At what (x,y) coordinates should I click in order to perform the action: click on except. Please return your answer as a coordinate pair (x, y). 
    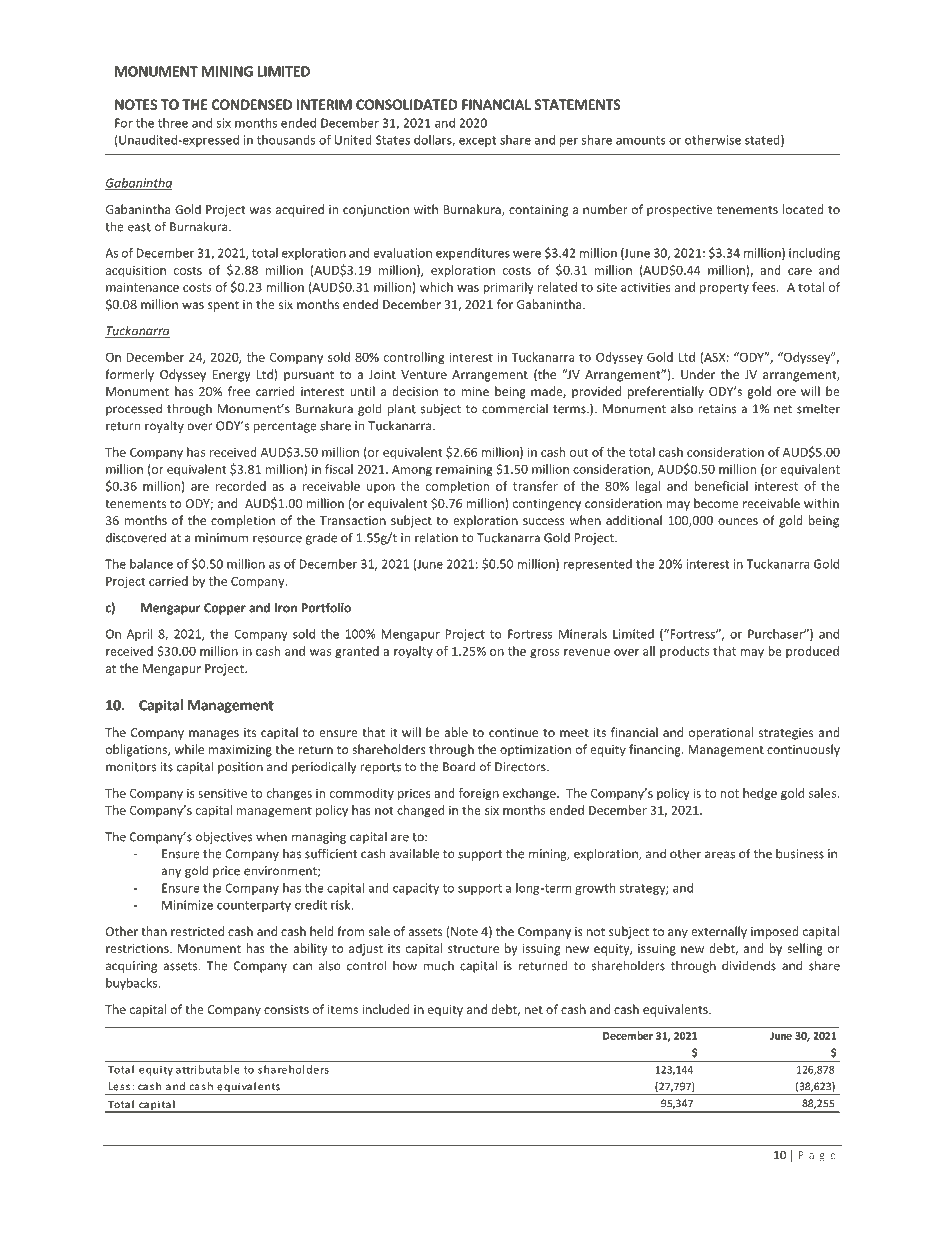
    Looking at the image, I should click on (477, 141).
